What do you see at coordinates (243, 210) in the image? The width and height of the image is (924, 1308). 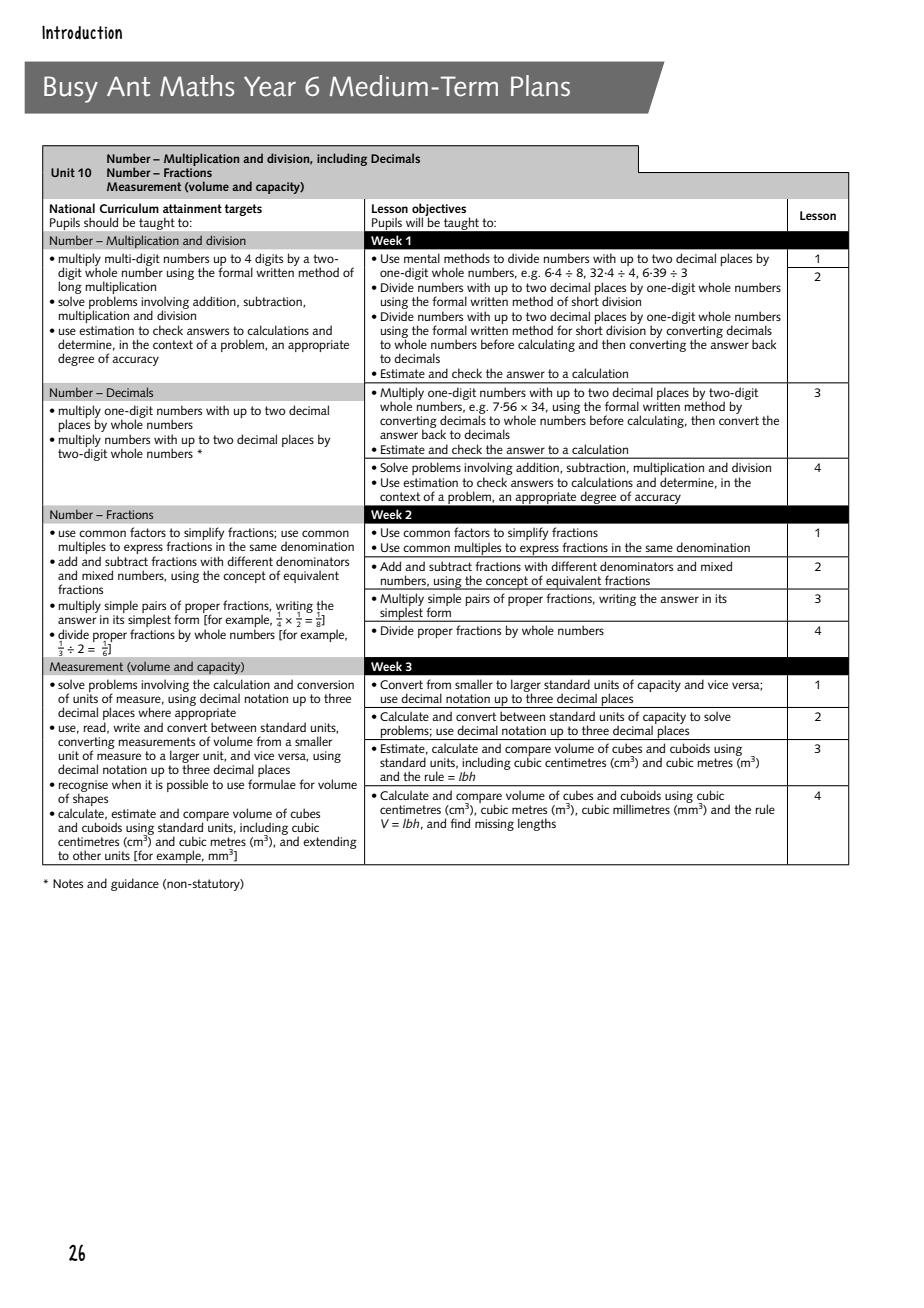 I see `targets` at bounding box center [243, 210].
